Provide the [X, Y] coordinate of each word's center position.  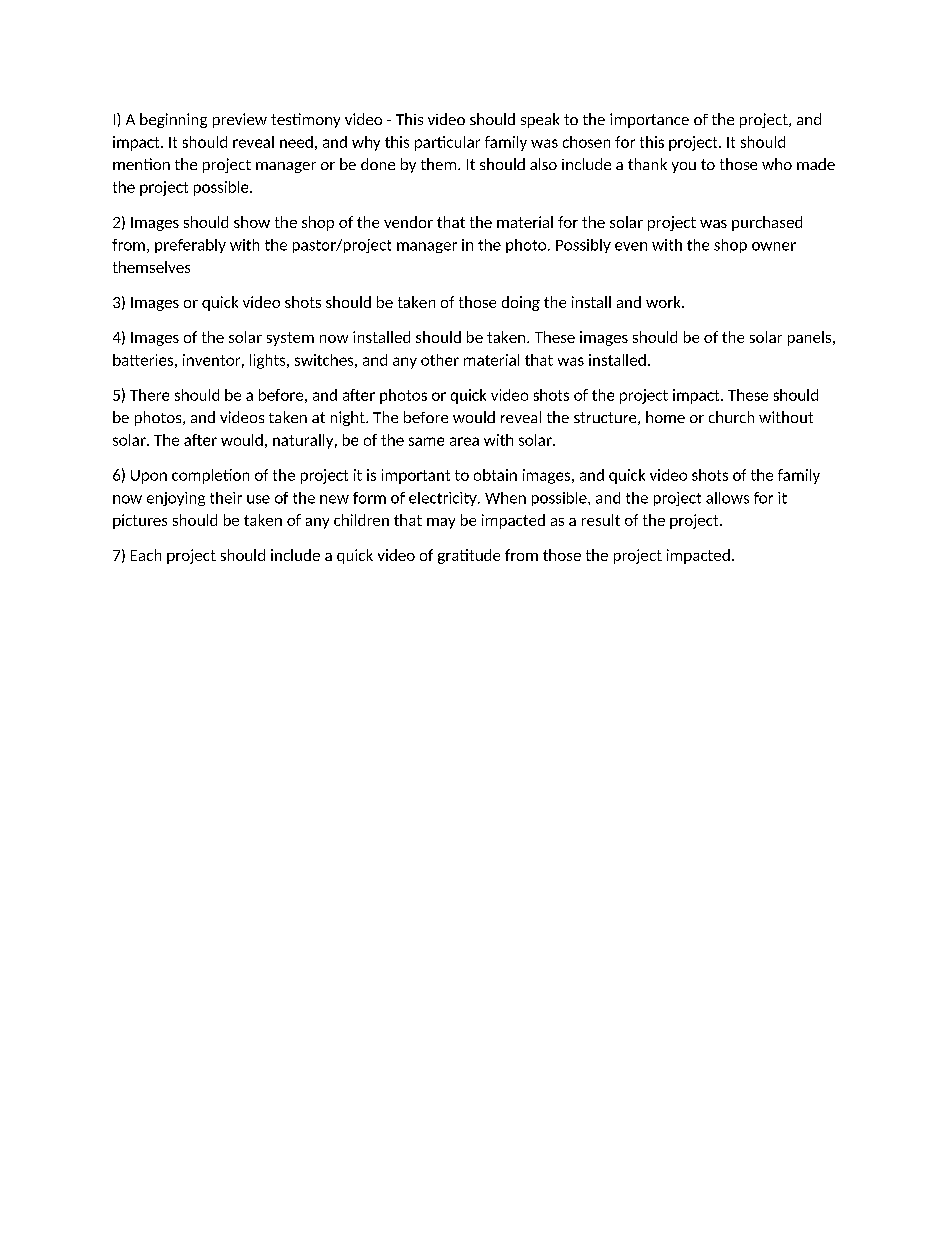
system [290, 339]
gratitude [469, 556]
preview [240, 120]
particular [447, 143]
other [440, 360]
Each [146, 555]
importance [649, 120]
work [664, 302]
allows [727, 498]
